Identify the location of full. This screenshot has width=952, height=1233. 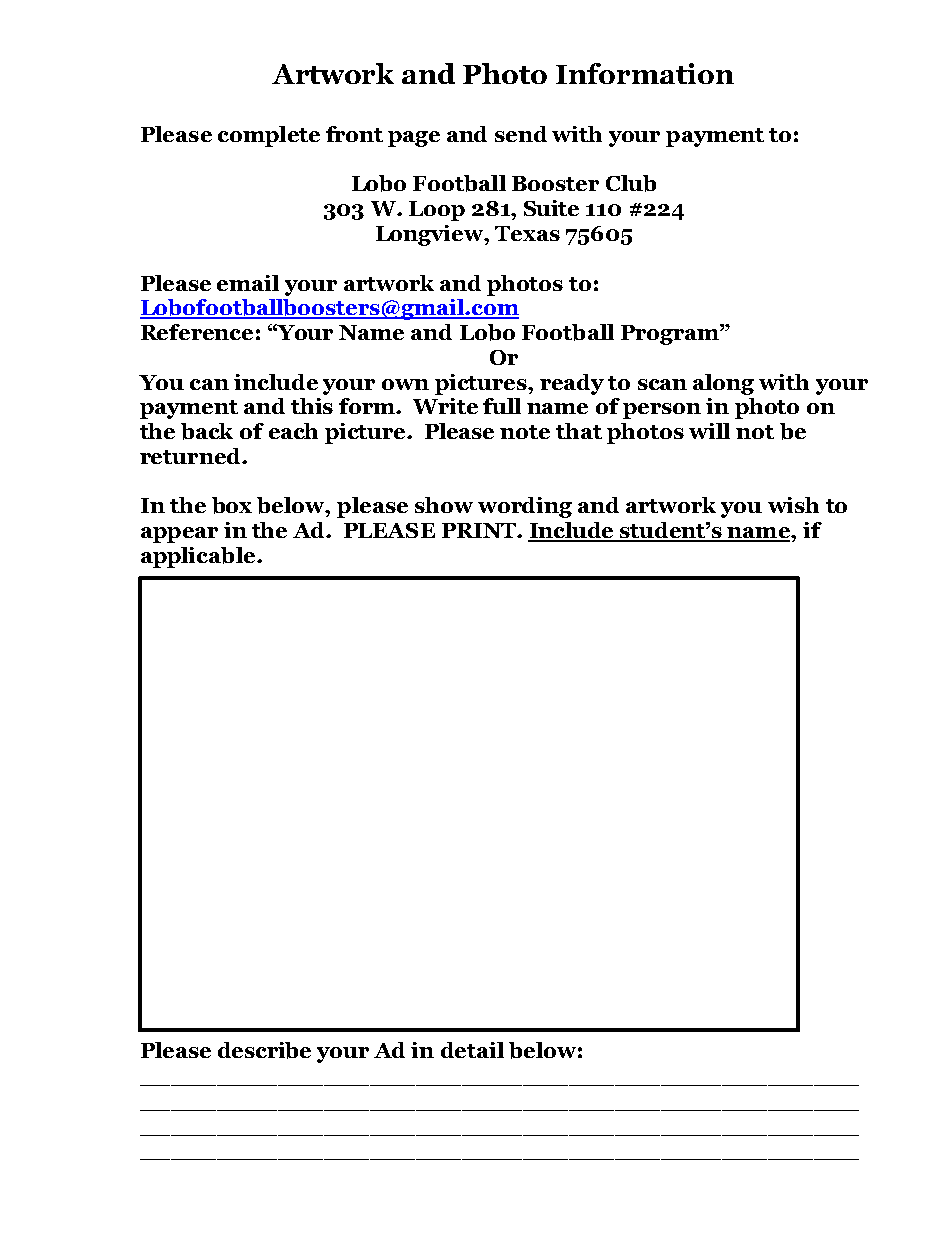
(502, 406).
